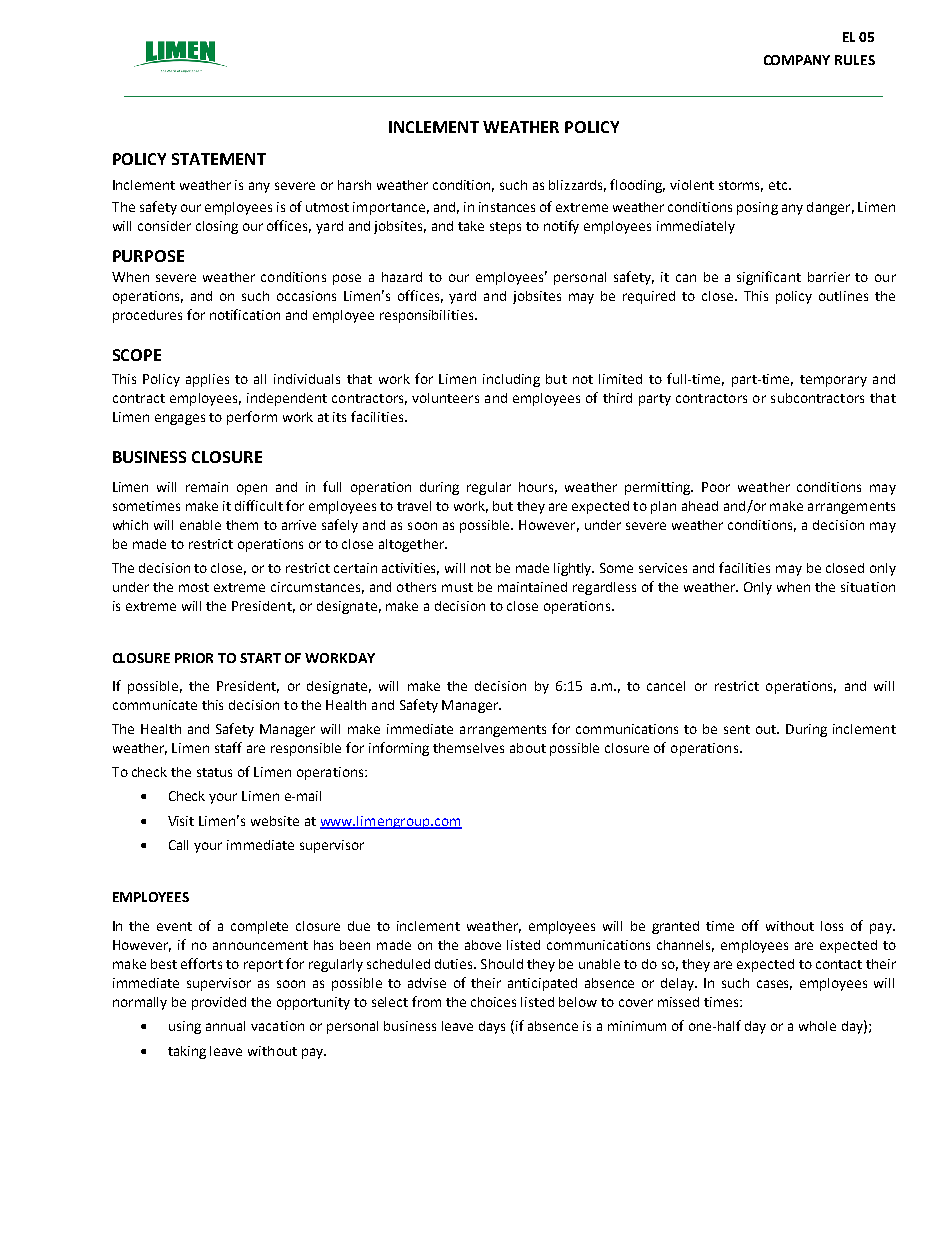 This image has width=952, height=1233. Describe the element at coordinates (219, 159) in the image. I see `STATEMENT` at that location.
